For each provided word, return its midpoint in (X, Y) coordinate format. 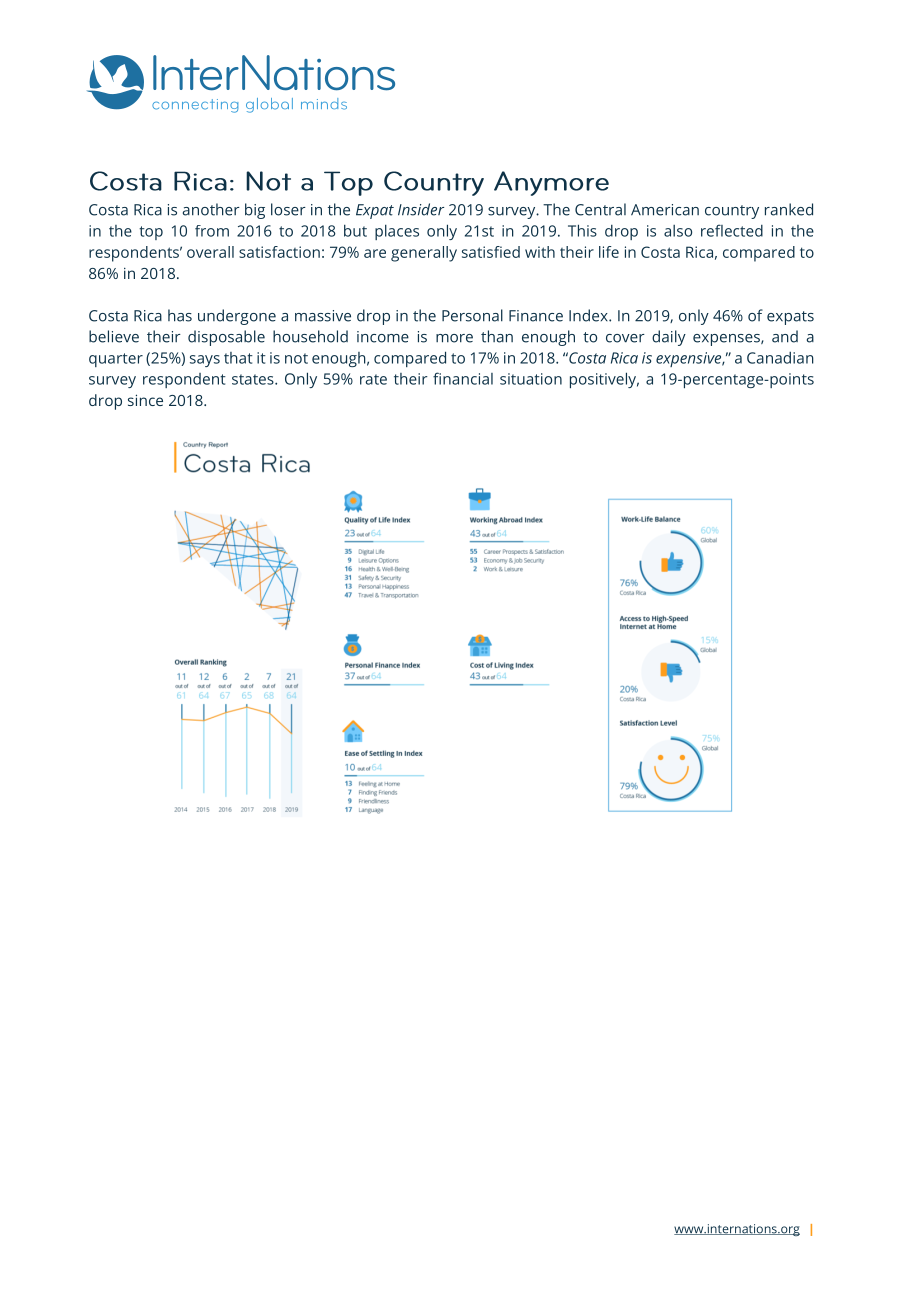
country (732, 212)
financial (463, 378)
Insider (421, 209)
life (609, 252)
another (211, 209)
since (145, 400)
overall (210, 252)
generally (424, 254)
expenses (727, 340)
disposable (226, 338)
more (454, 338)
